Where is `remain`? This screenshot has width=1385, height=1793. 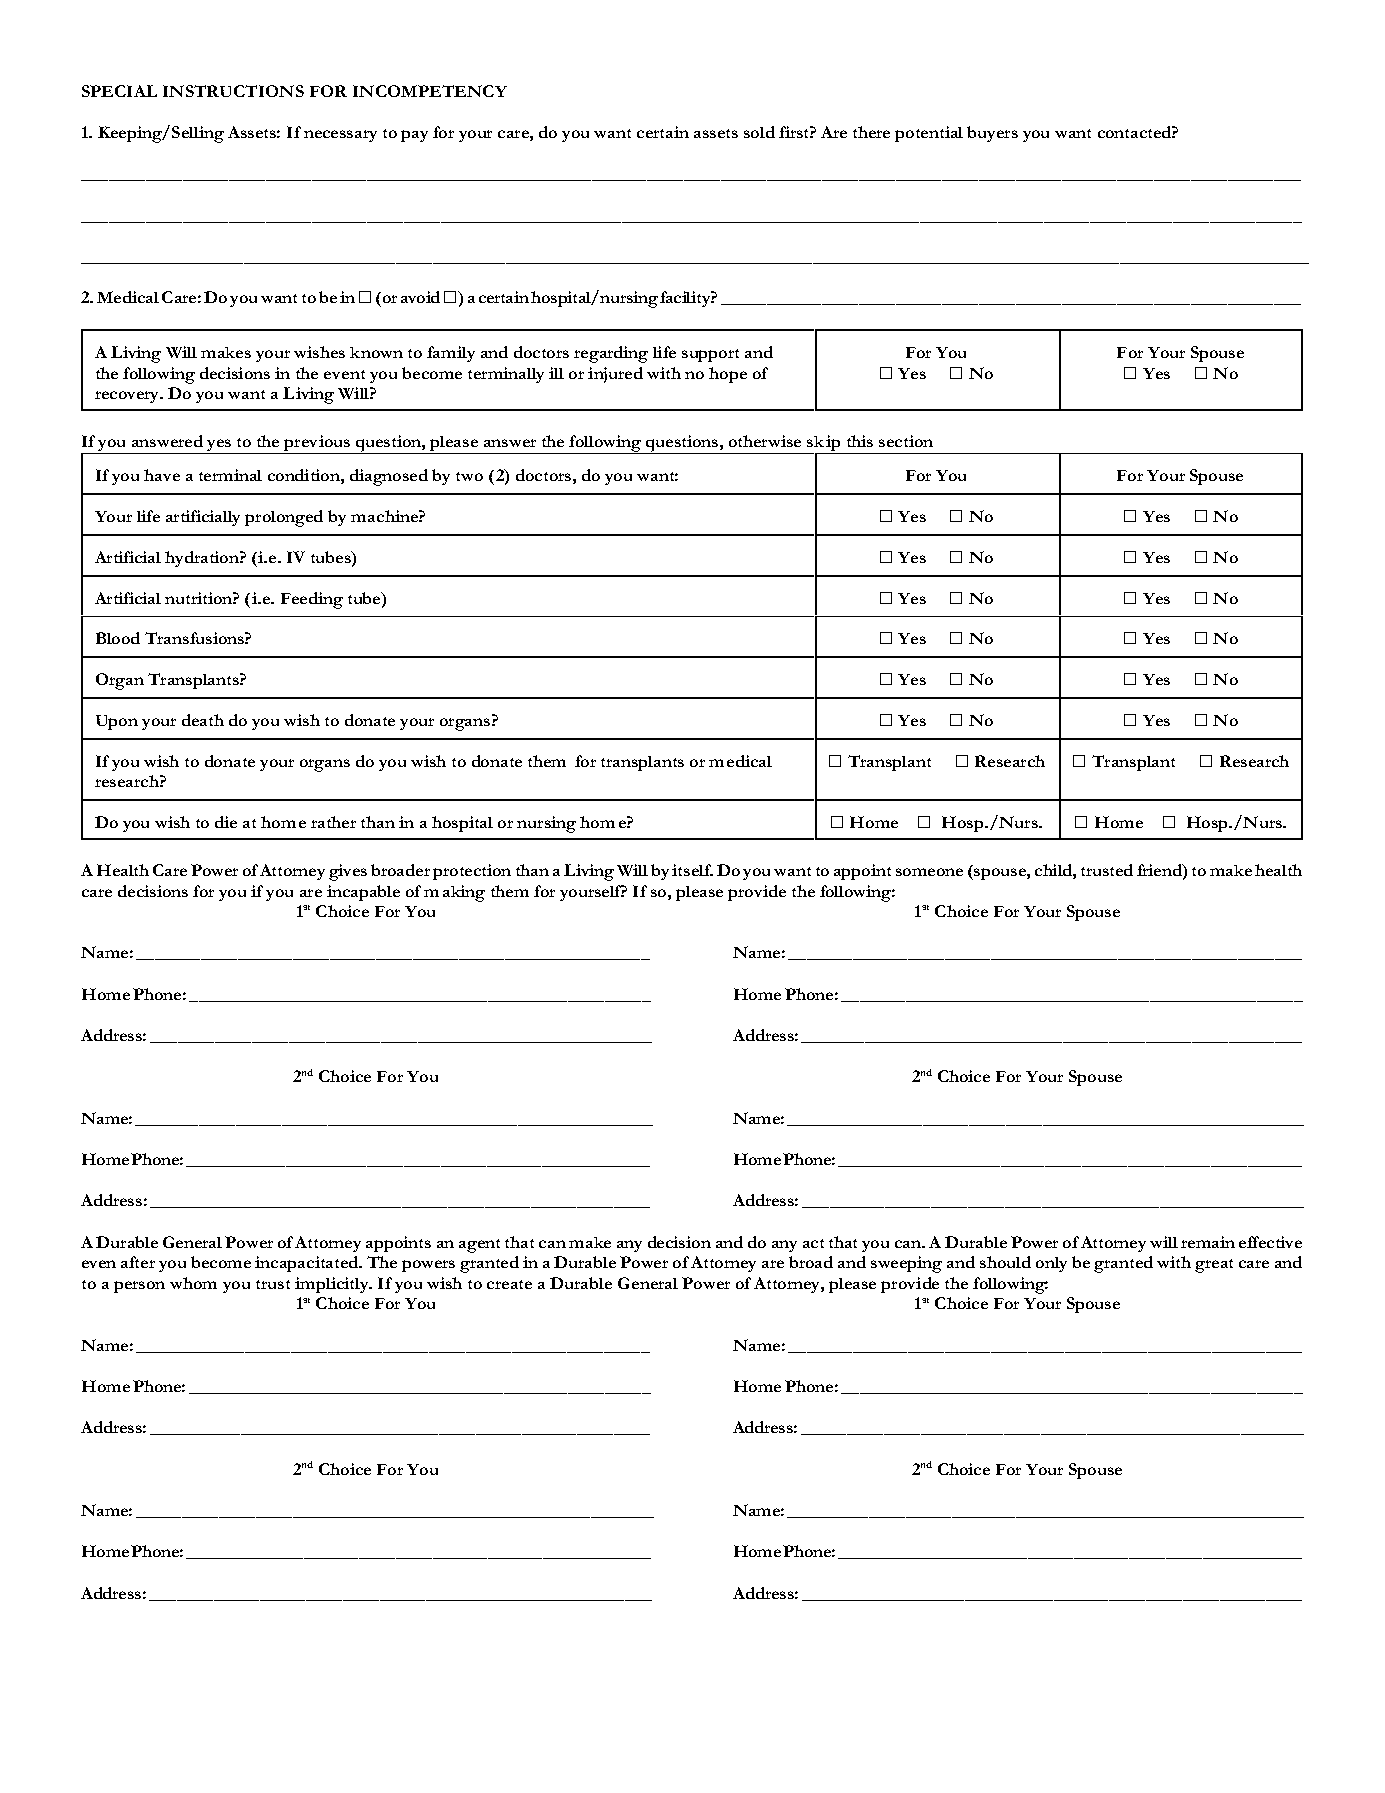
remain is located at coordinates (1208, 1242).
